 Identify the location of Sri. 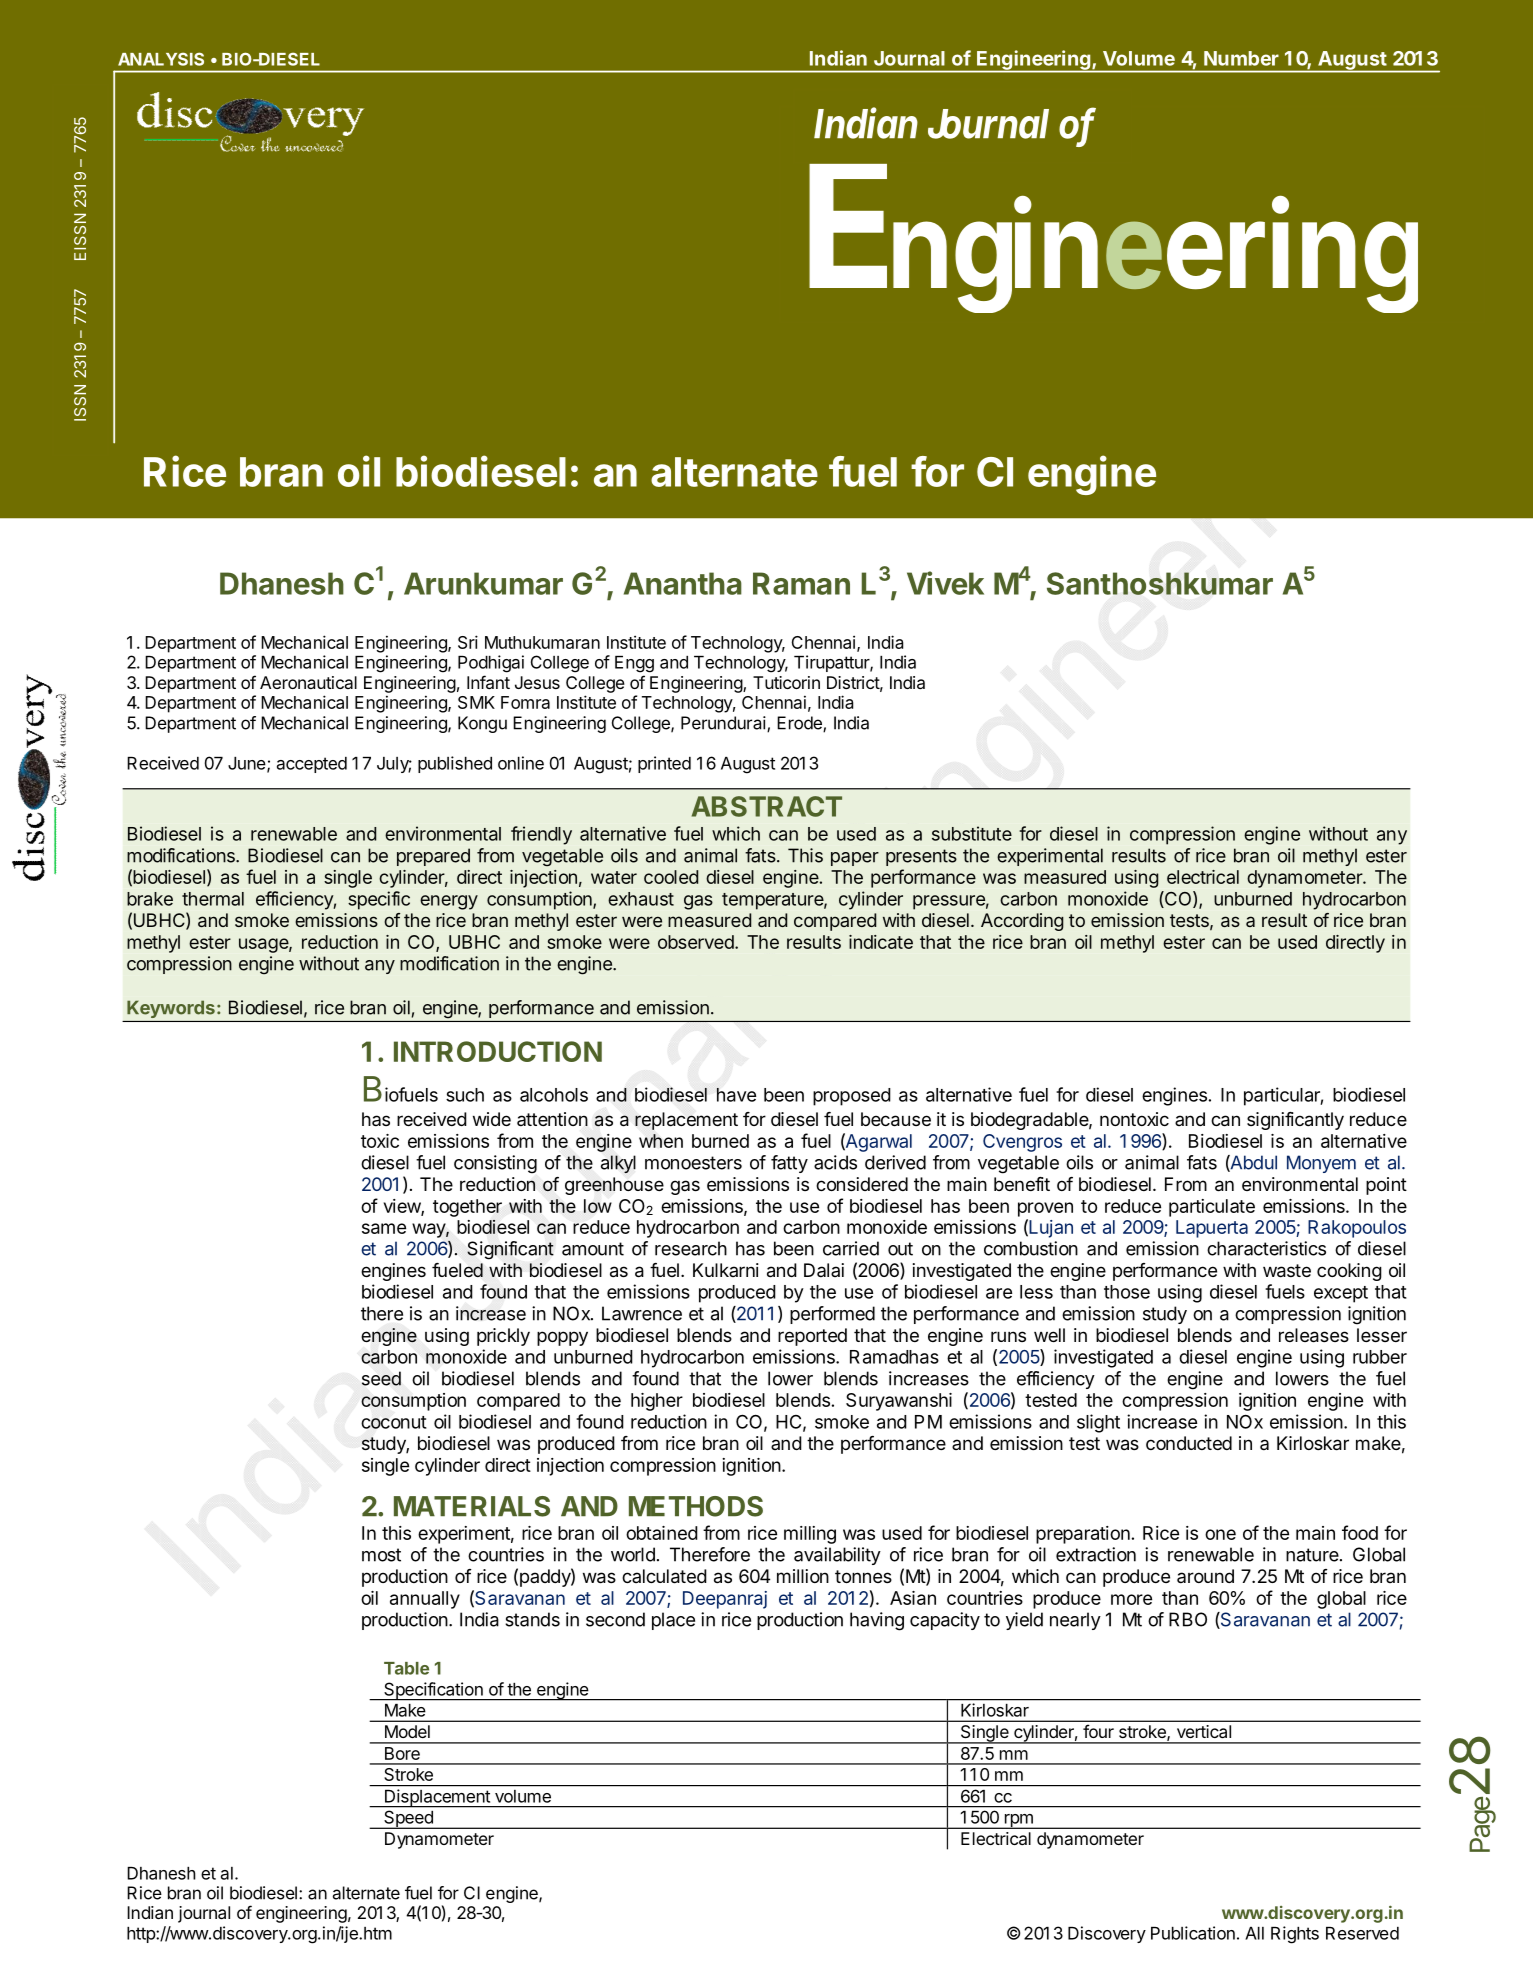
(468, 642).
